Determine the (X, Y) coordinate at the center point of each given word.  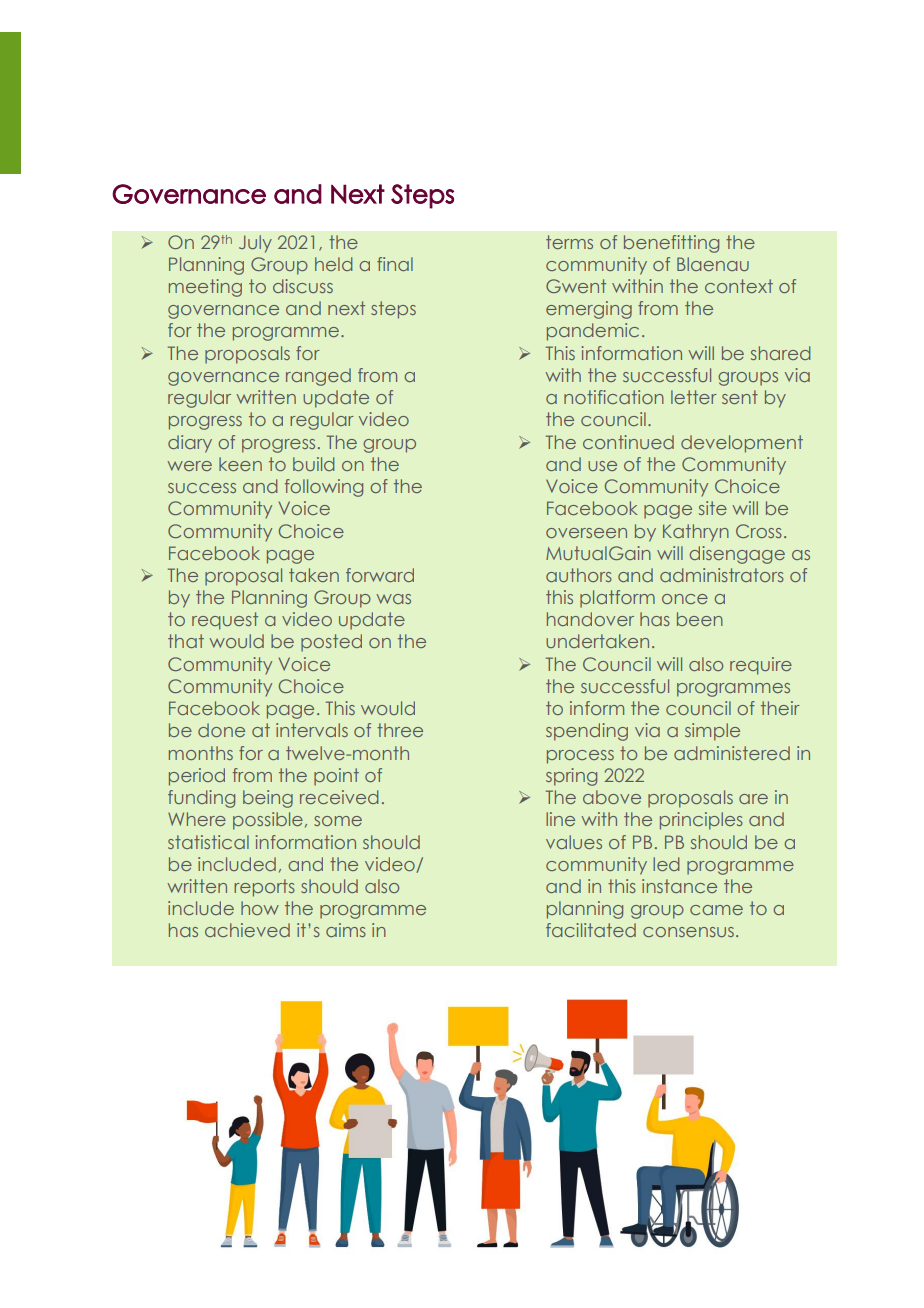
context (739, 286)
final (395, 264)
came (716, 910)
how (260, 908)
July (255, 244)
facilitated (591, 930)
